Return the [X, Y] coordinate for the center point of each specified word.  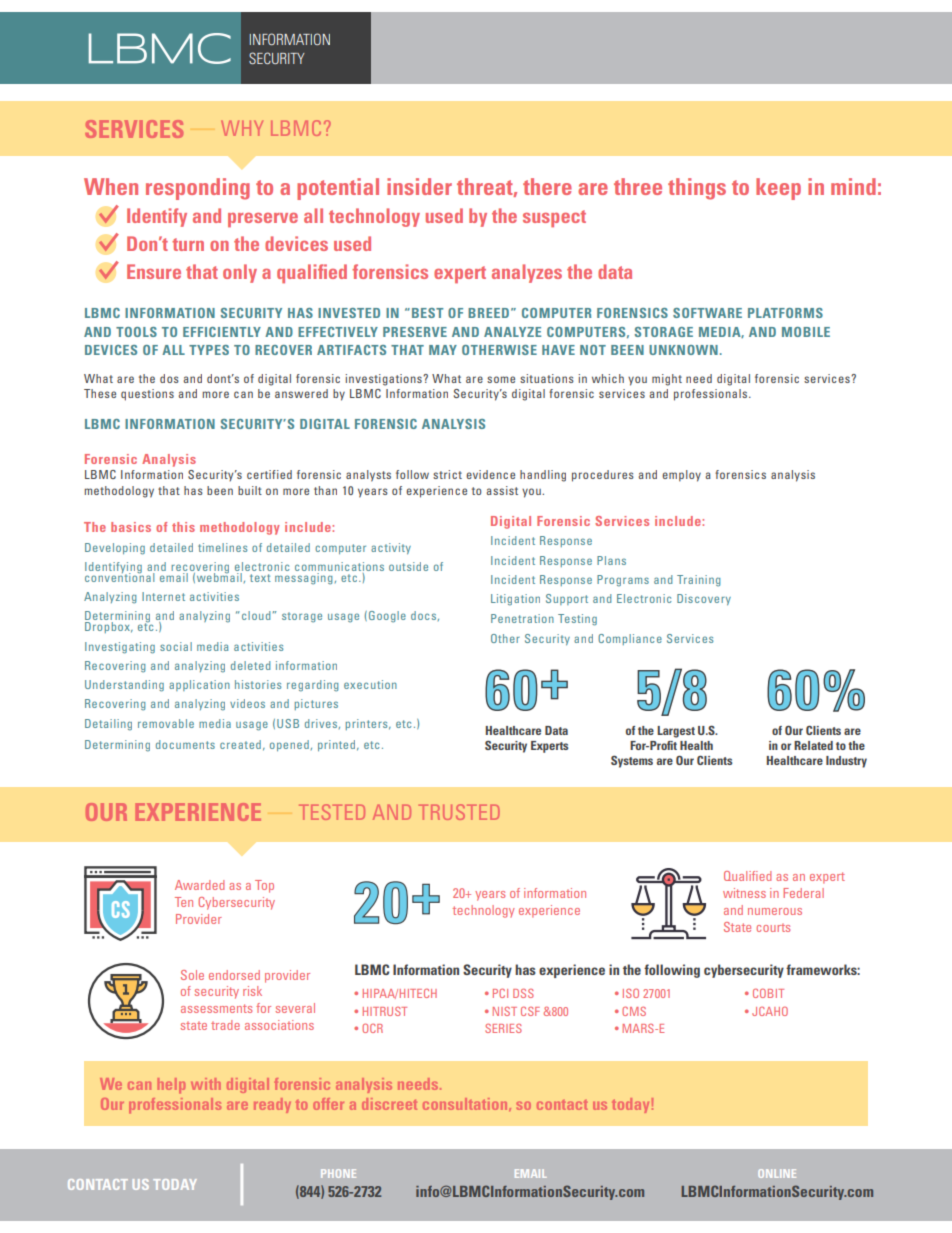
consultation [466, 1104]
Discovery [704, 599]
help [171, 1085]
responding [198, 189]
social [176, 646]
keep [778, 189]
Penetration [522, 618]
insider [419, 186]
